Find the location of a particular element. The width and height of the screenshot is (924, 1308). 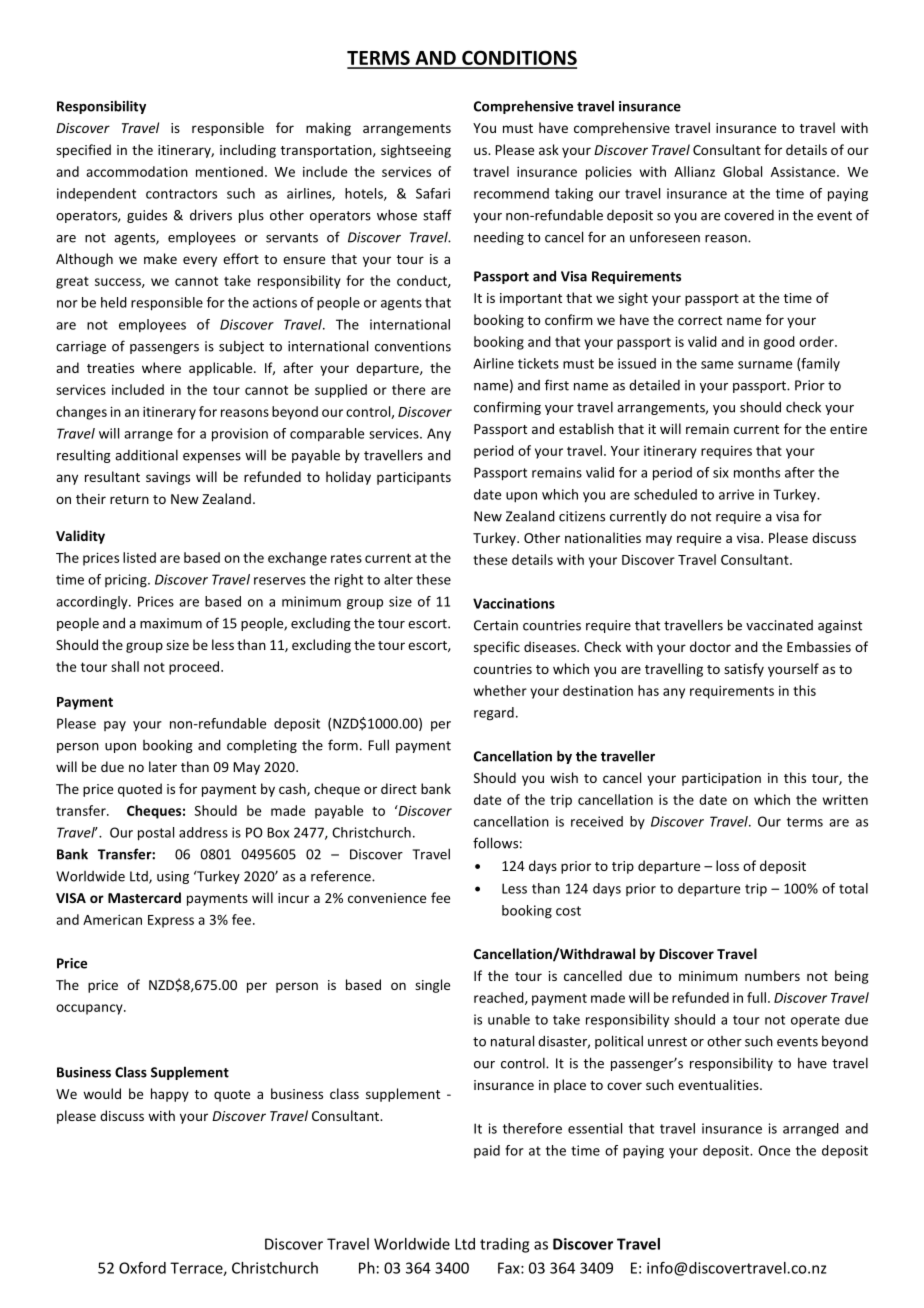

where is located at coordinates (161, 367).
